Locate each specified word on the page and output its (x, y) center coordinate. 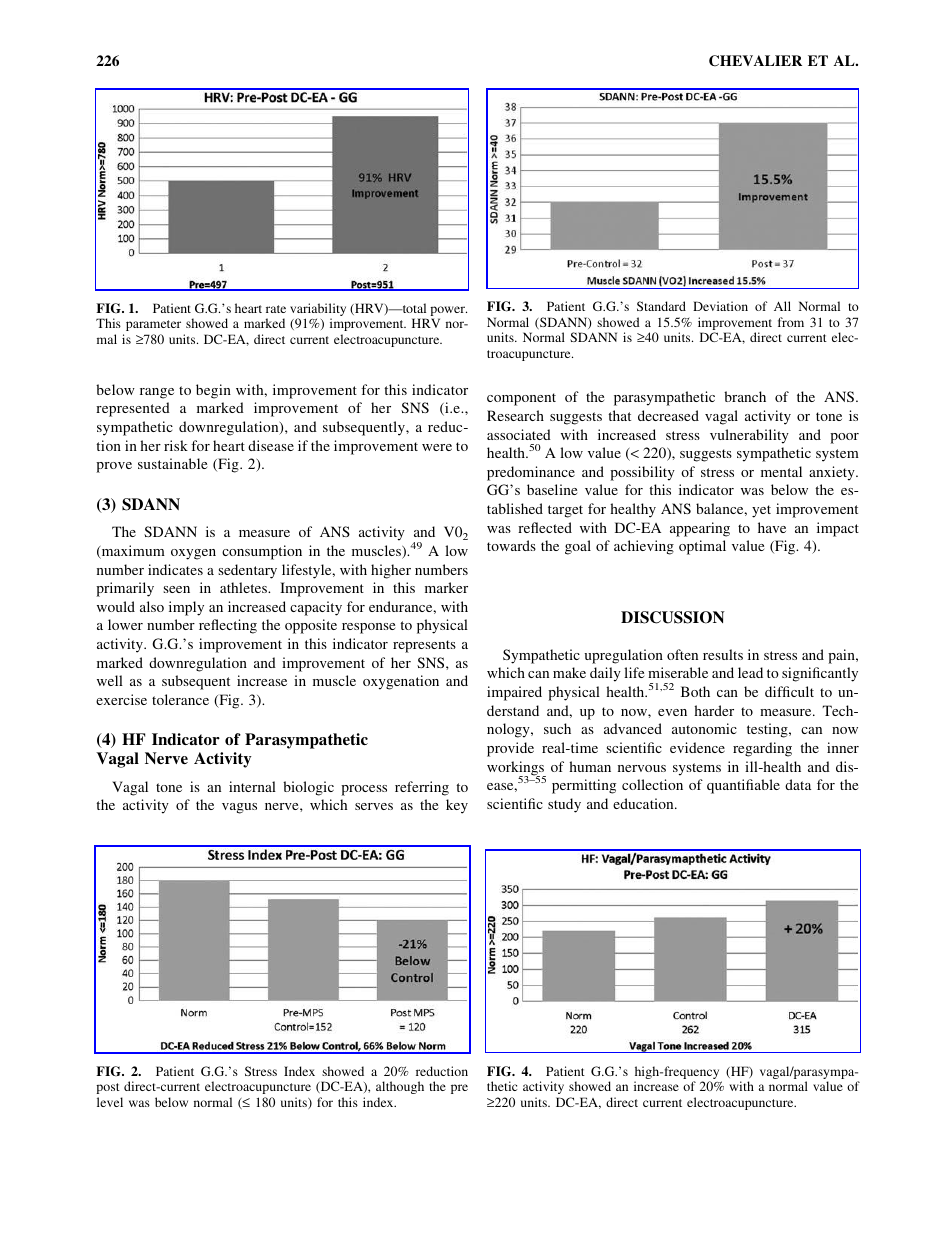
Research (515, 415)
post (108, 1088)
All (782, 306)
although (400, 1087)
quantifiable (743, 786)
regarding (762, 749)
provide (510, 749)
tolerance (180, 699)
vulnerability (749, 436)
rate (276, 309)
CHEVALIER (755, 61)
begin (213, 391)
